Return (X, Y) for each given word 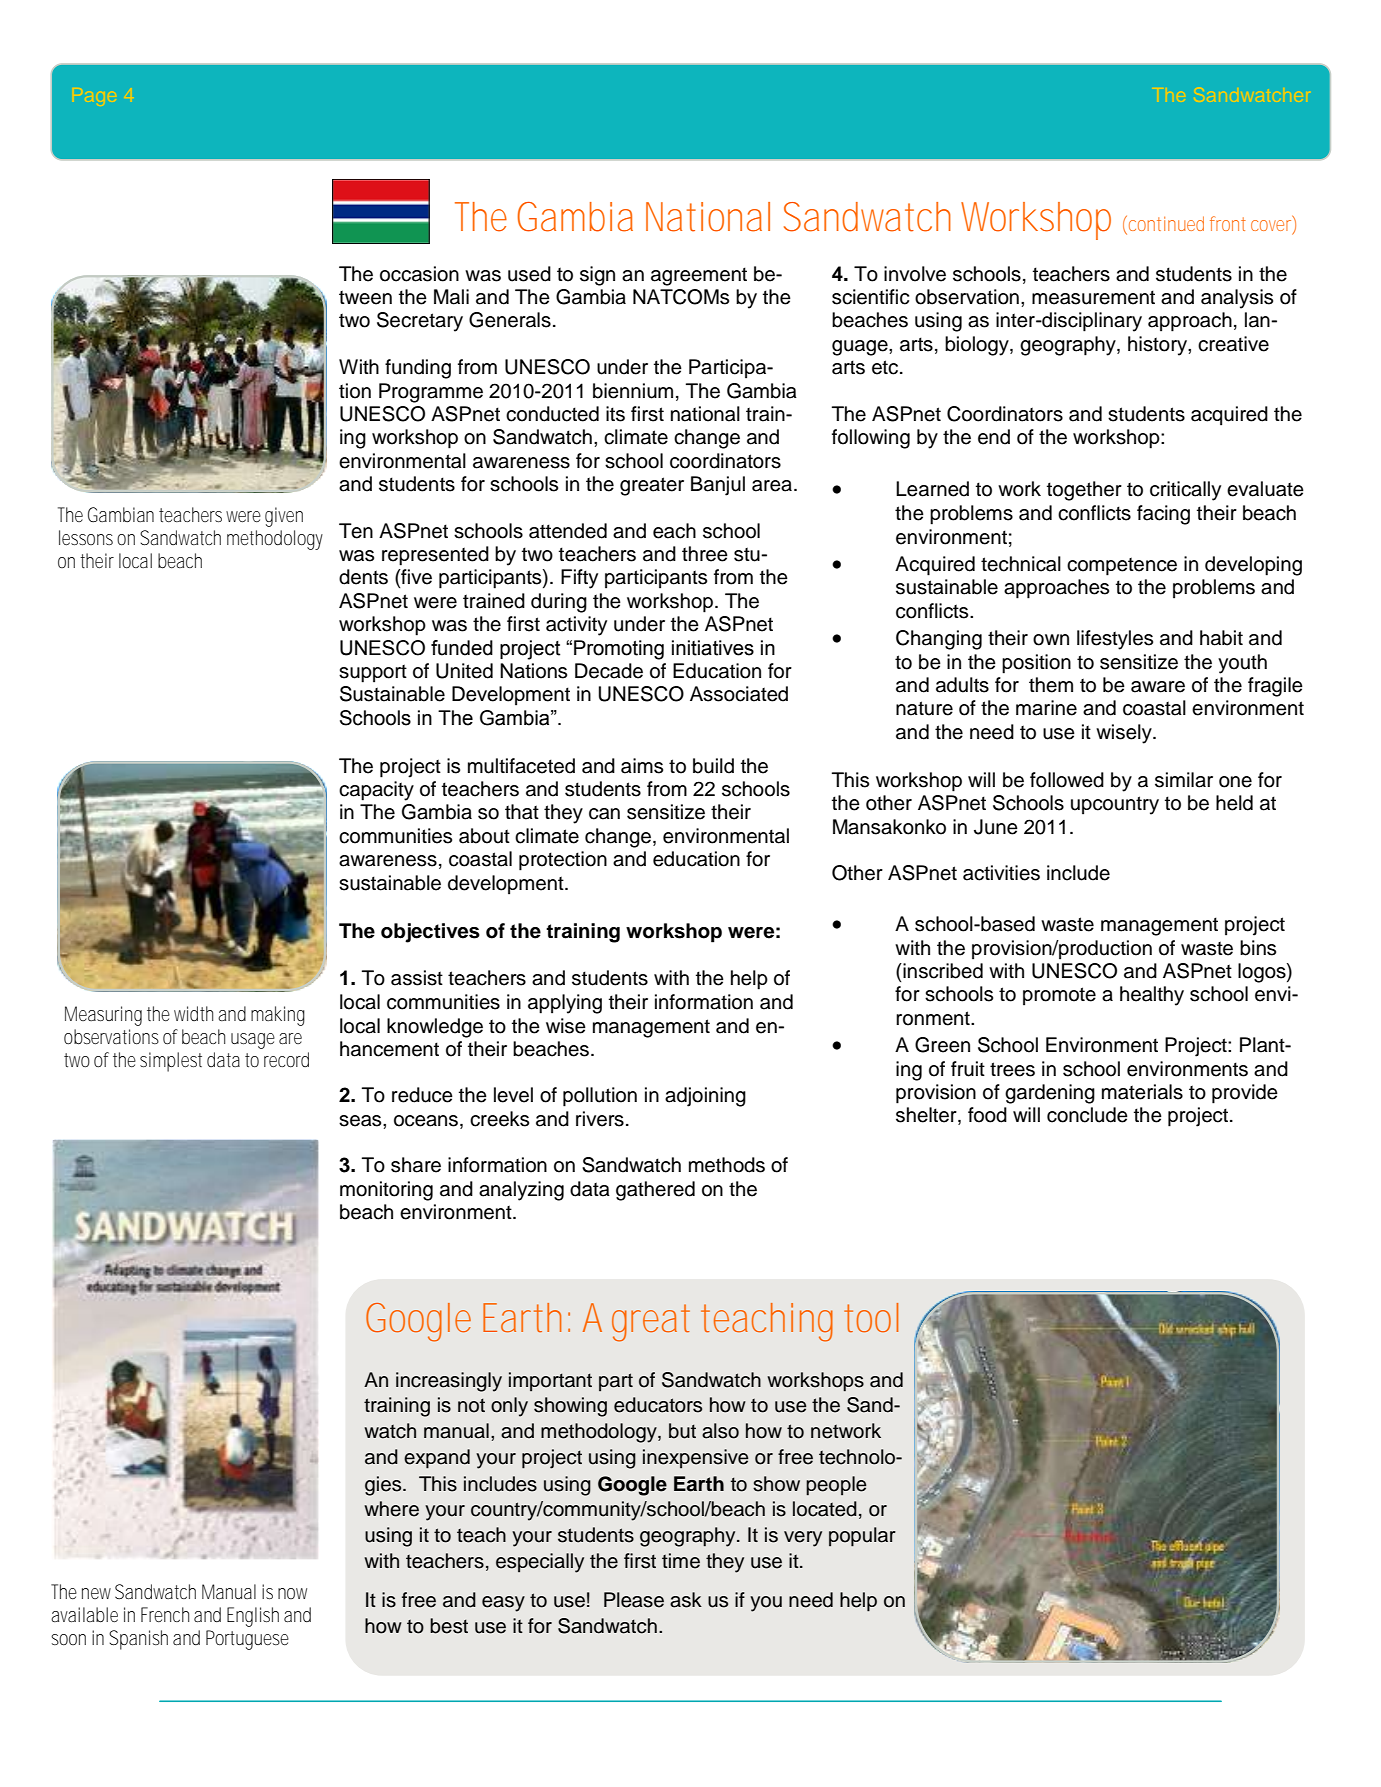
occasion (419, 274)
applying (565, 1004)
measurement (1093, 297)
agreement (699, 276)
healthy (1152, 996)
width (193, 1013)
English (253, 1617)
